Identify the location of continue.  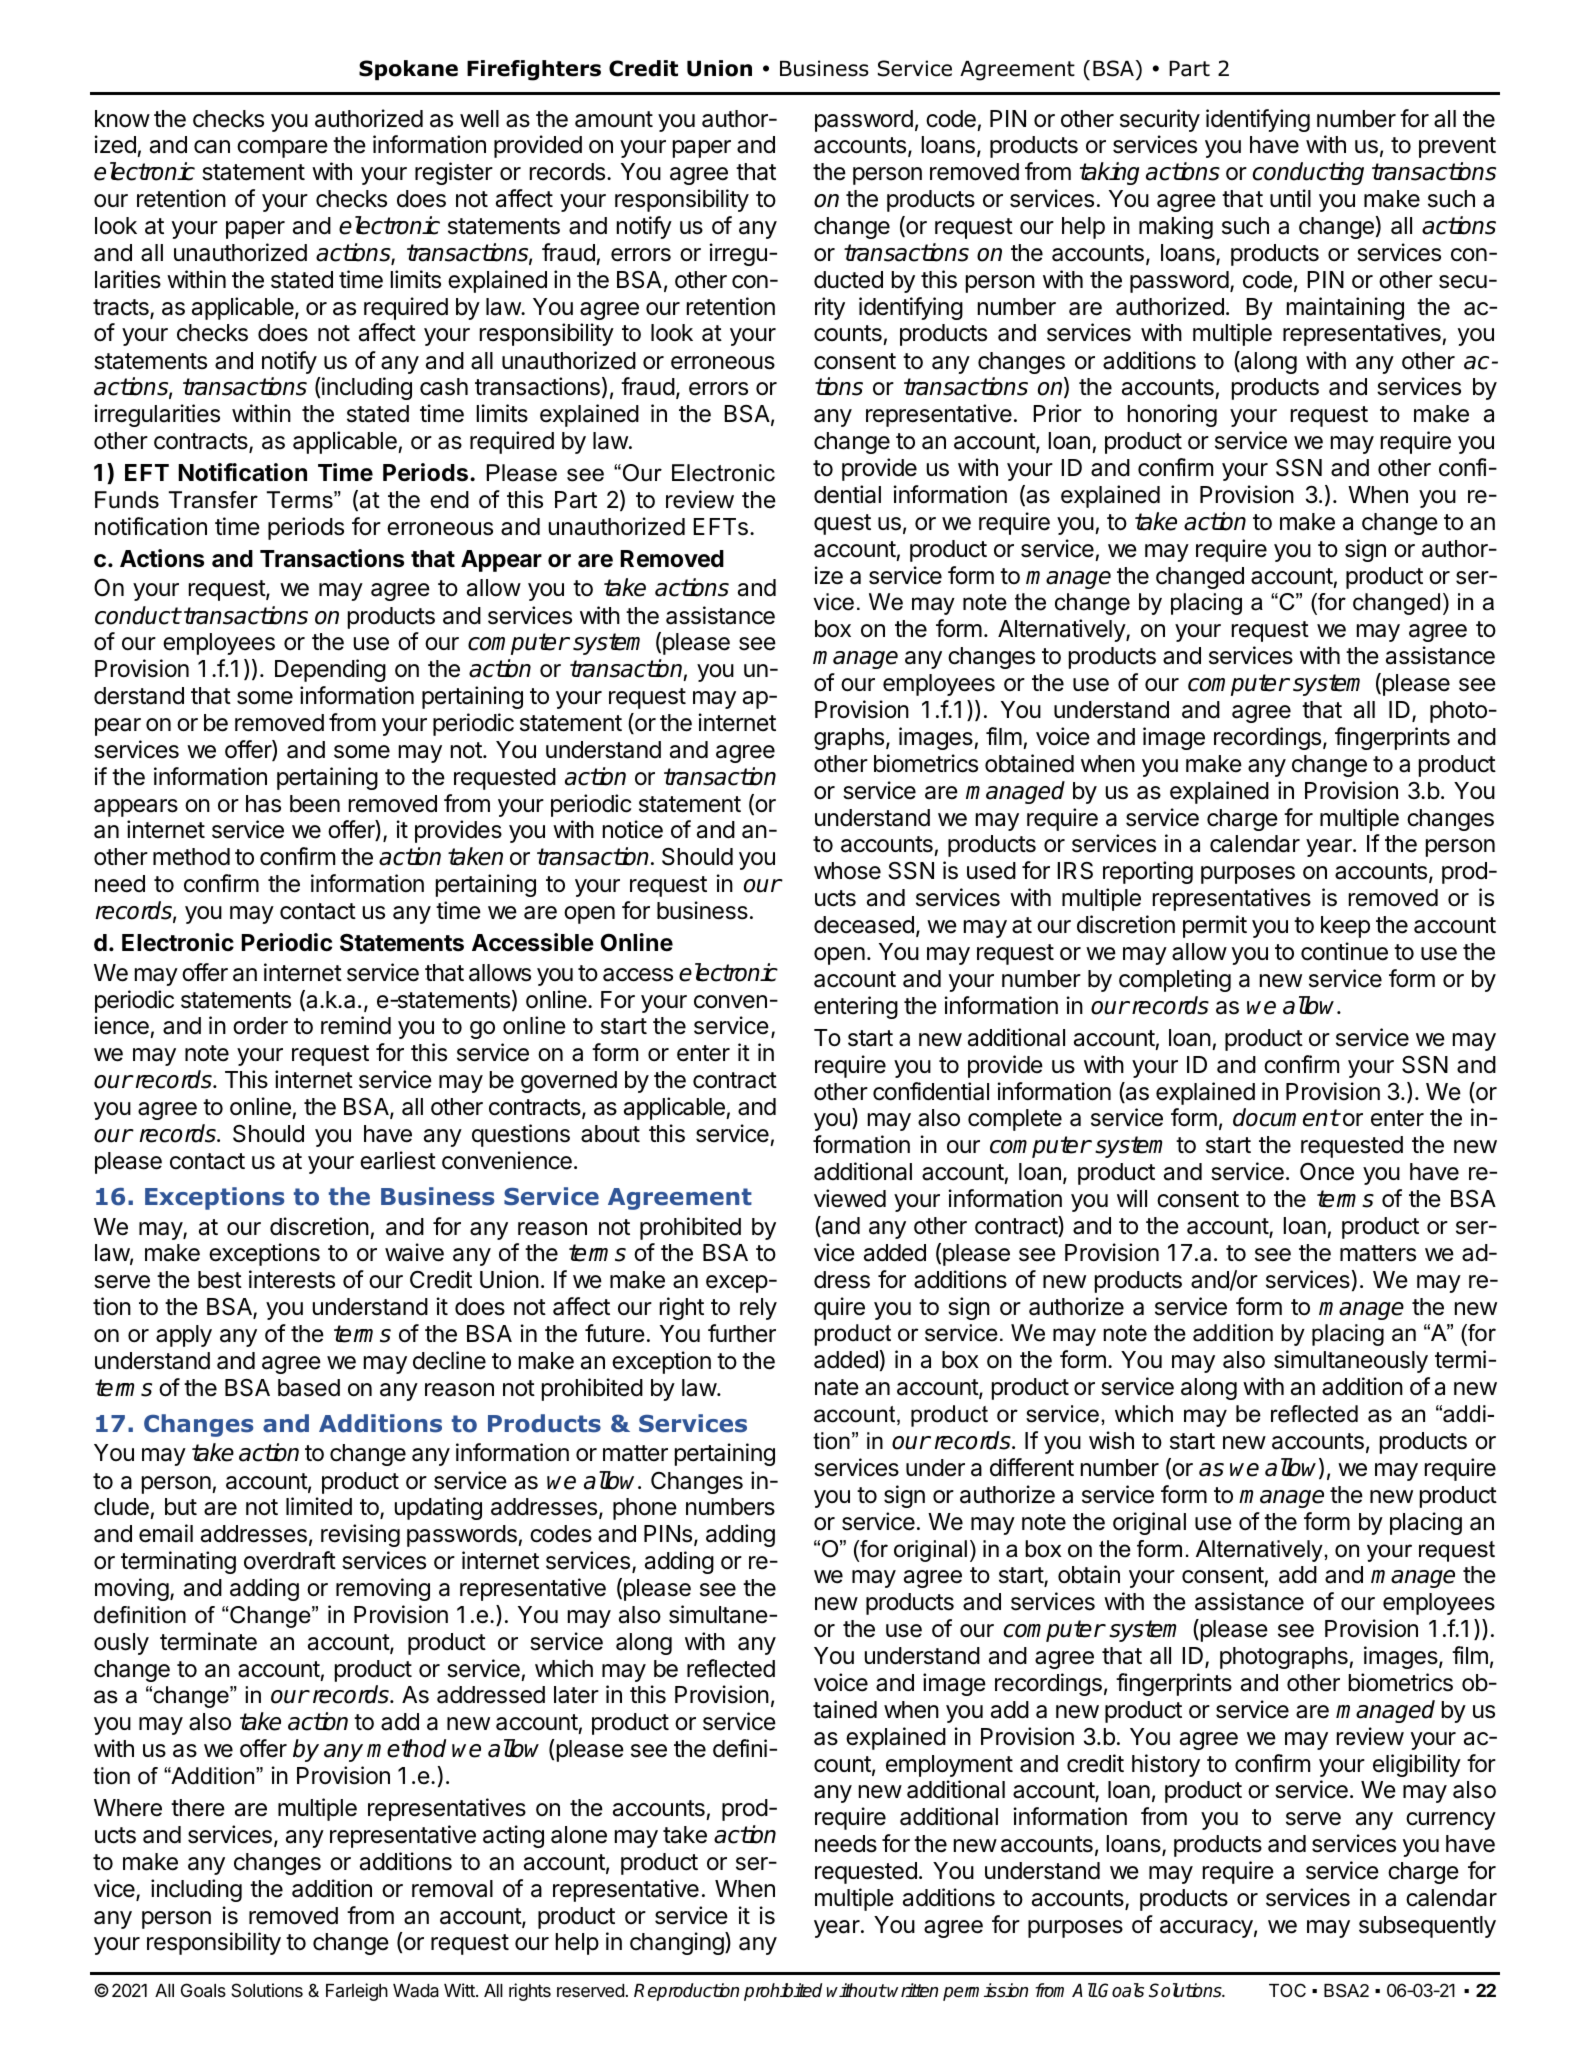
(1344, 951).
